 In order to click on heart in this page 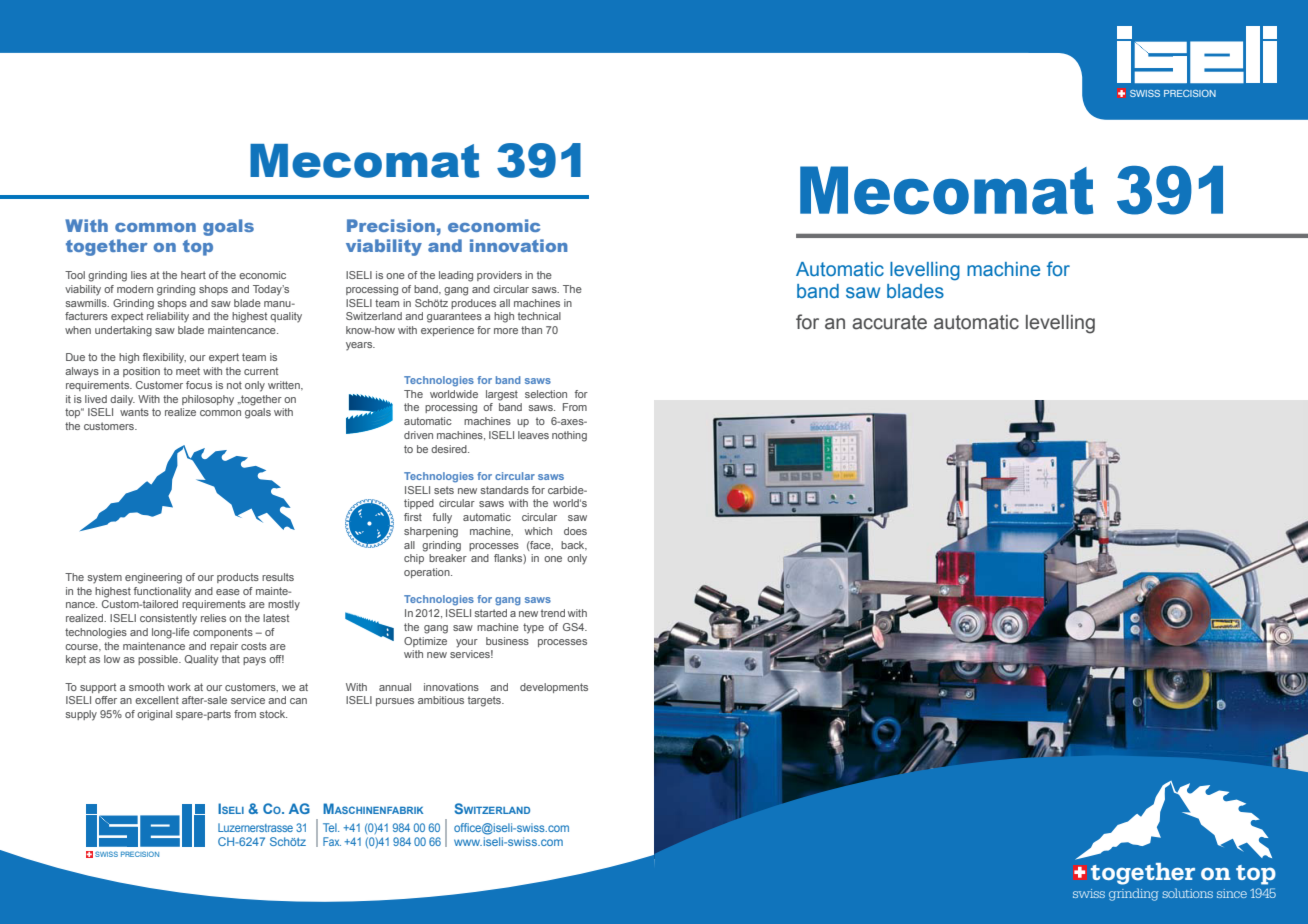, I will do `click(193, 275)`.
